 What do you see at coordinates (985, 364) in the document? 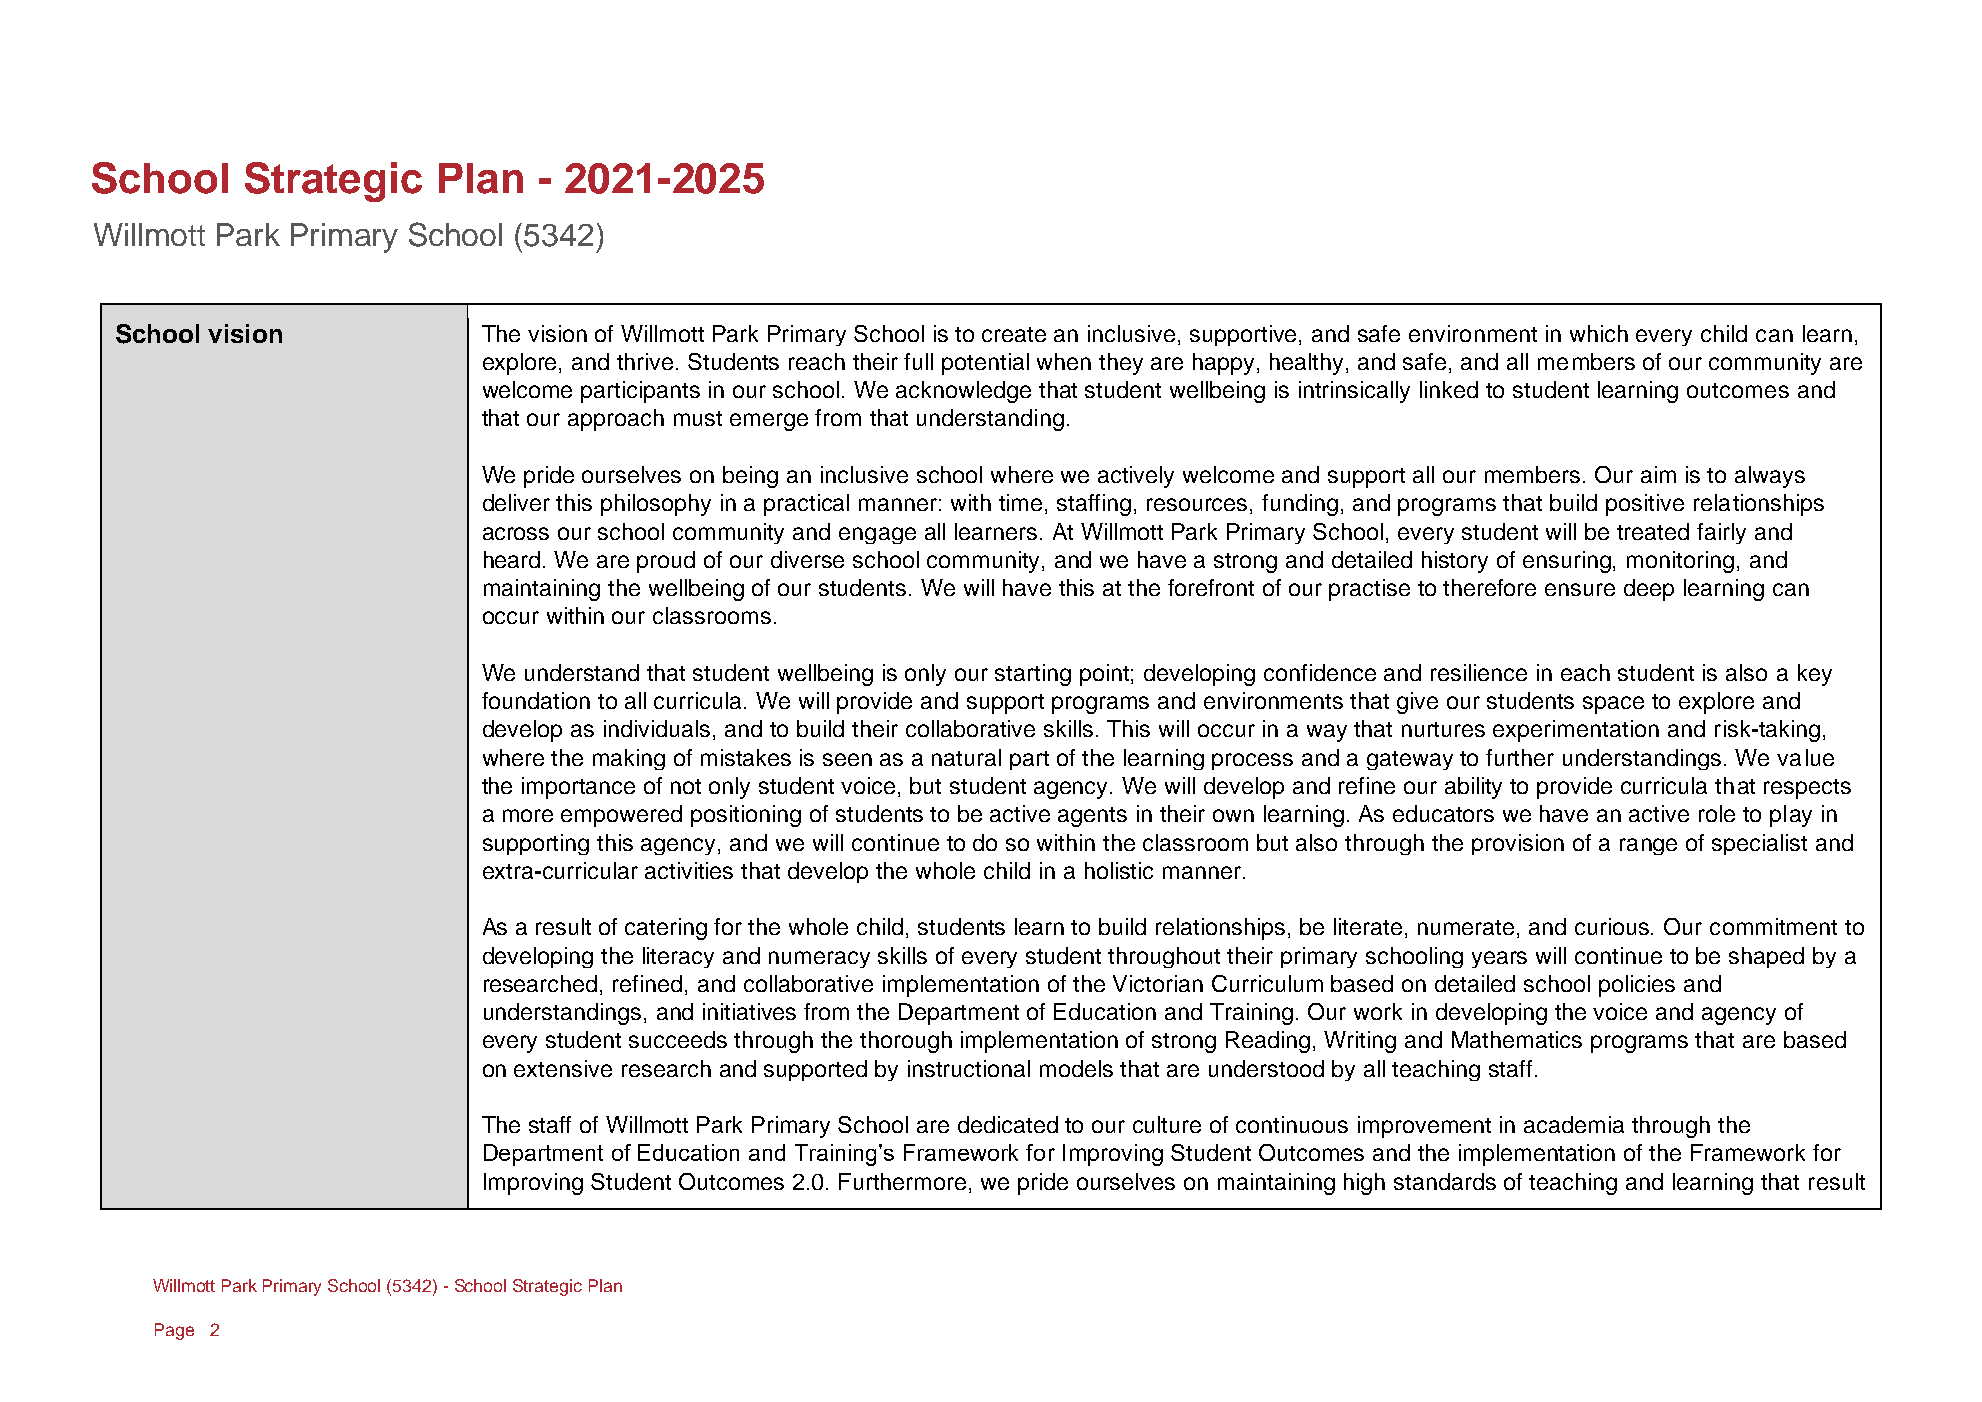
I see `potential` at bounding box center [985, 364].
